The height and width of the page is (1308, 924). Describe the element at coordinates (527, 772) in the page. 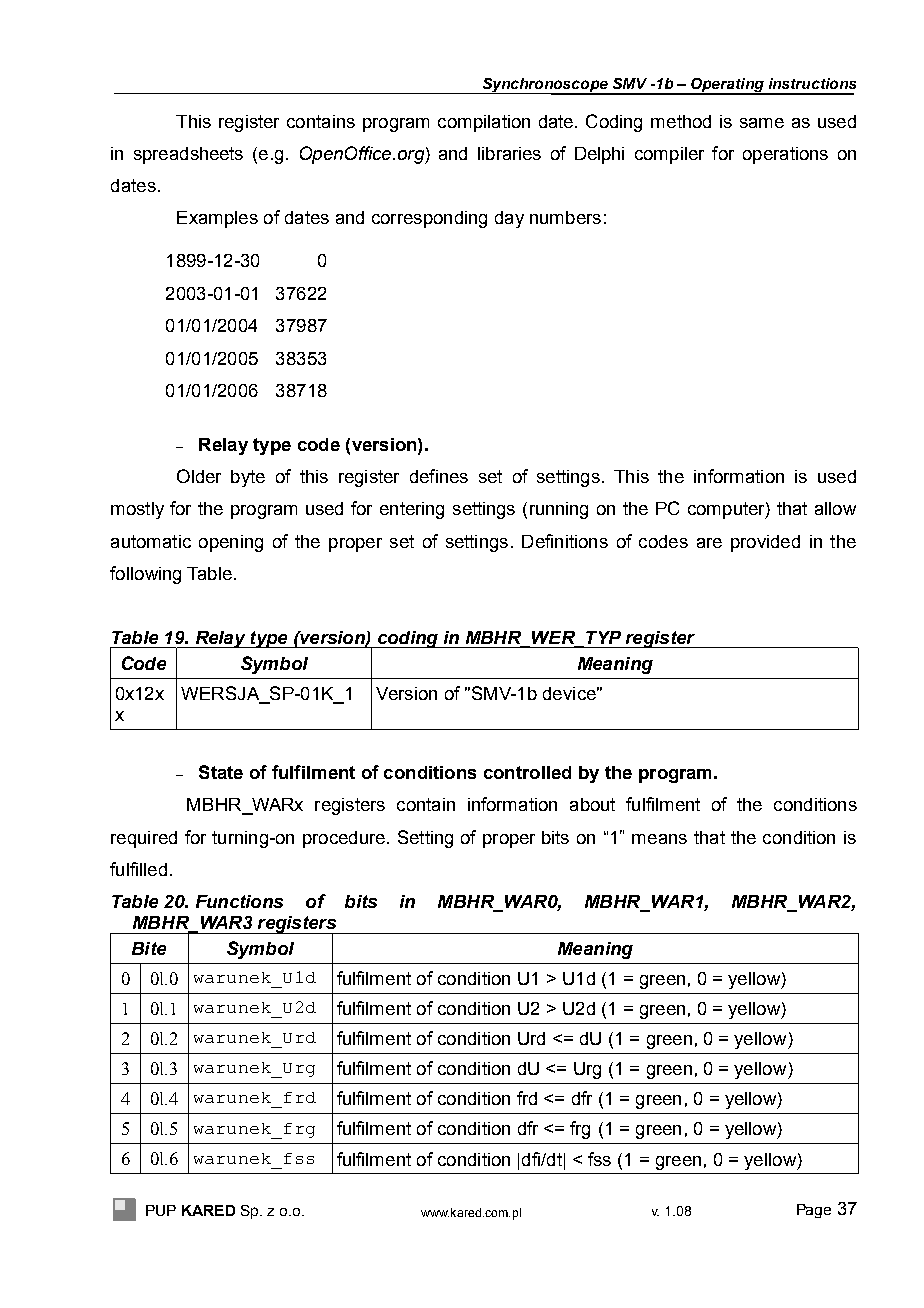

I see `controlled` at that location.
